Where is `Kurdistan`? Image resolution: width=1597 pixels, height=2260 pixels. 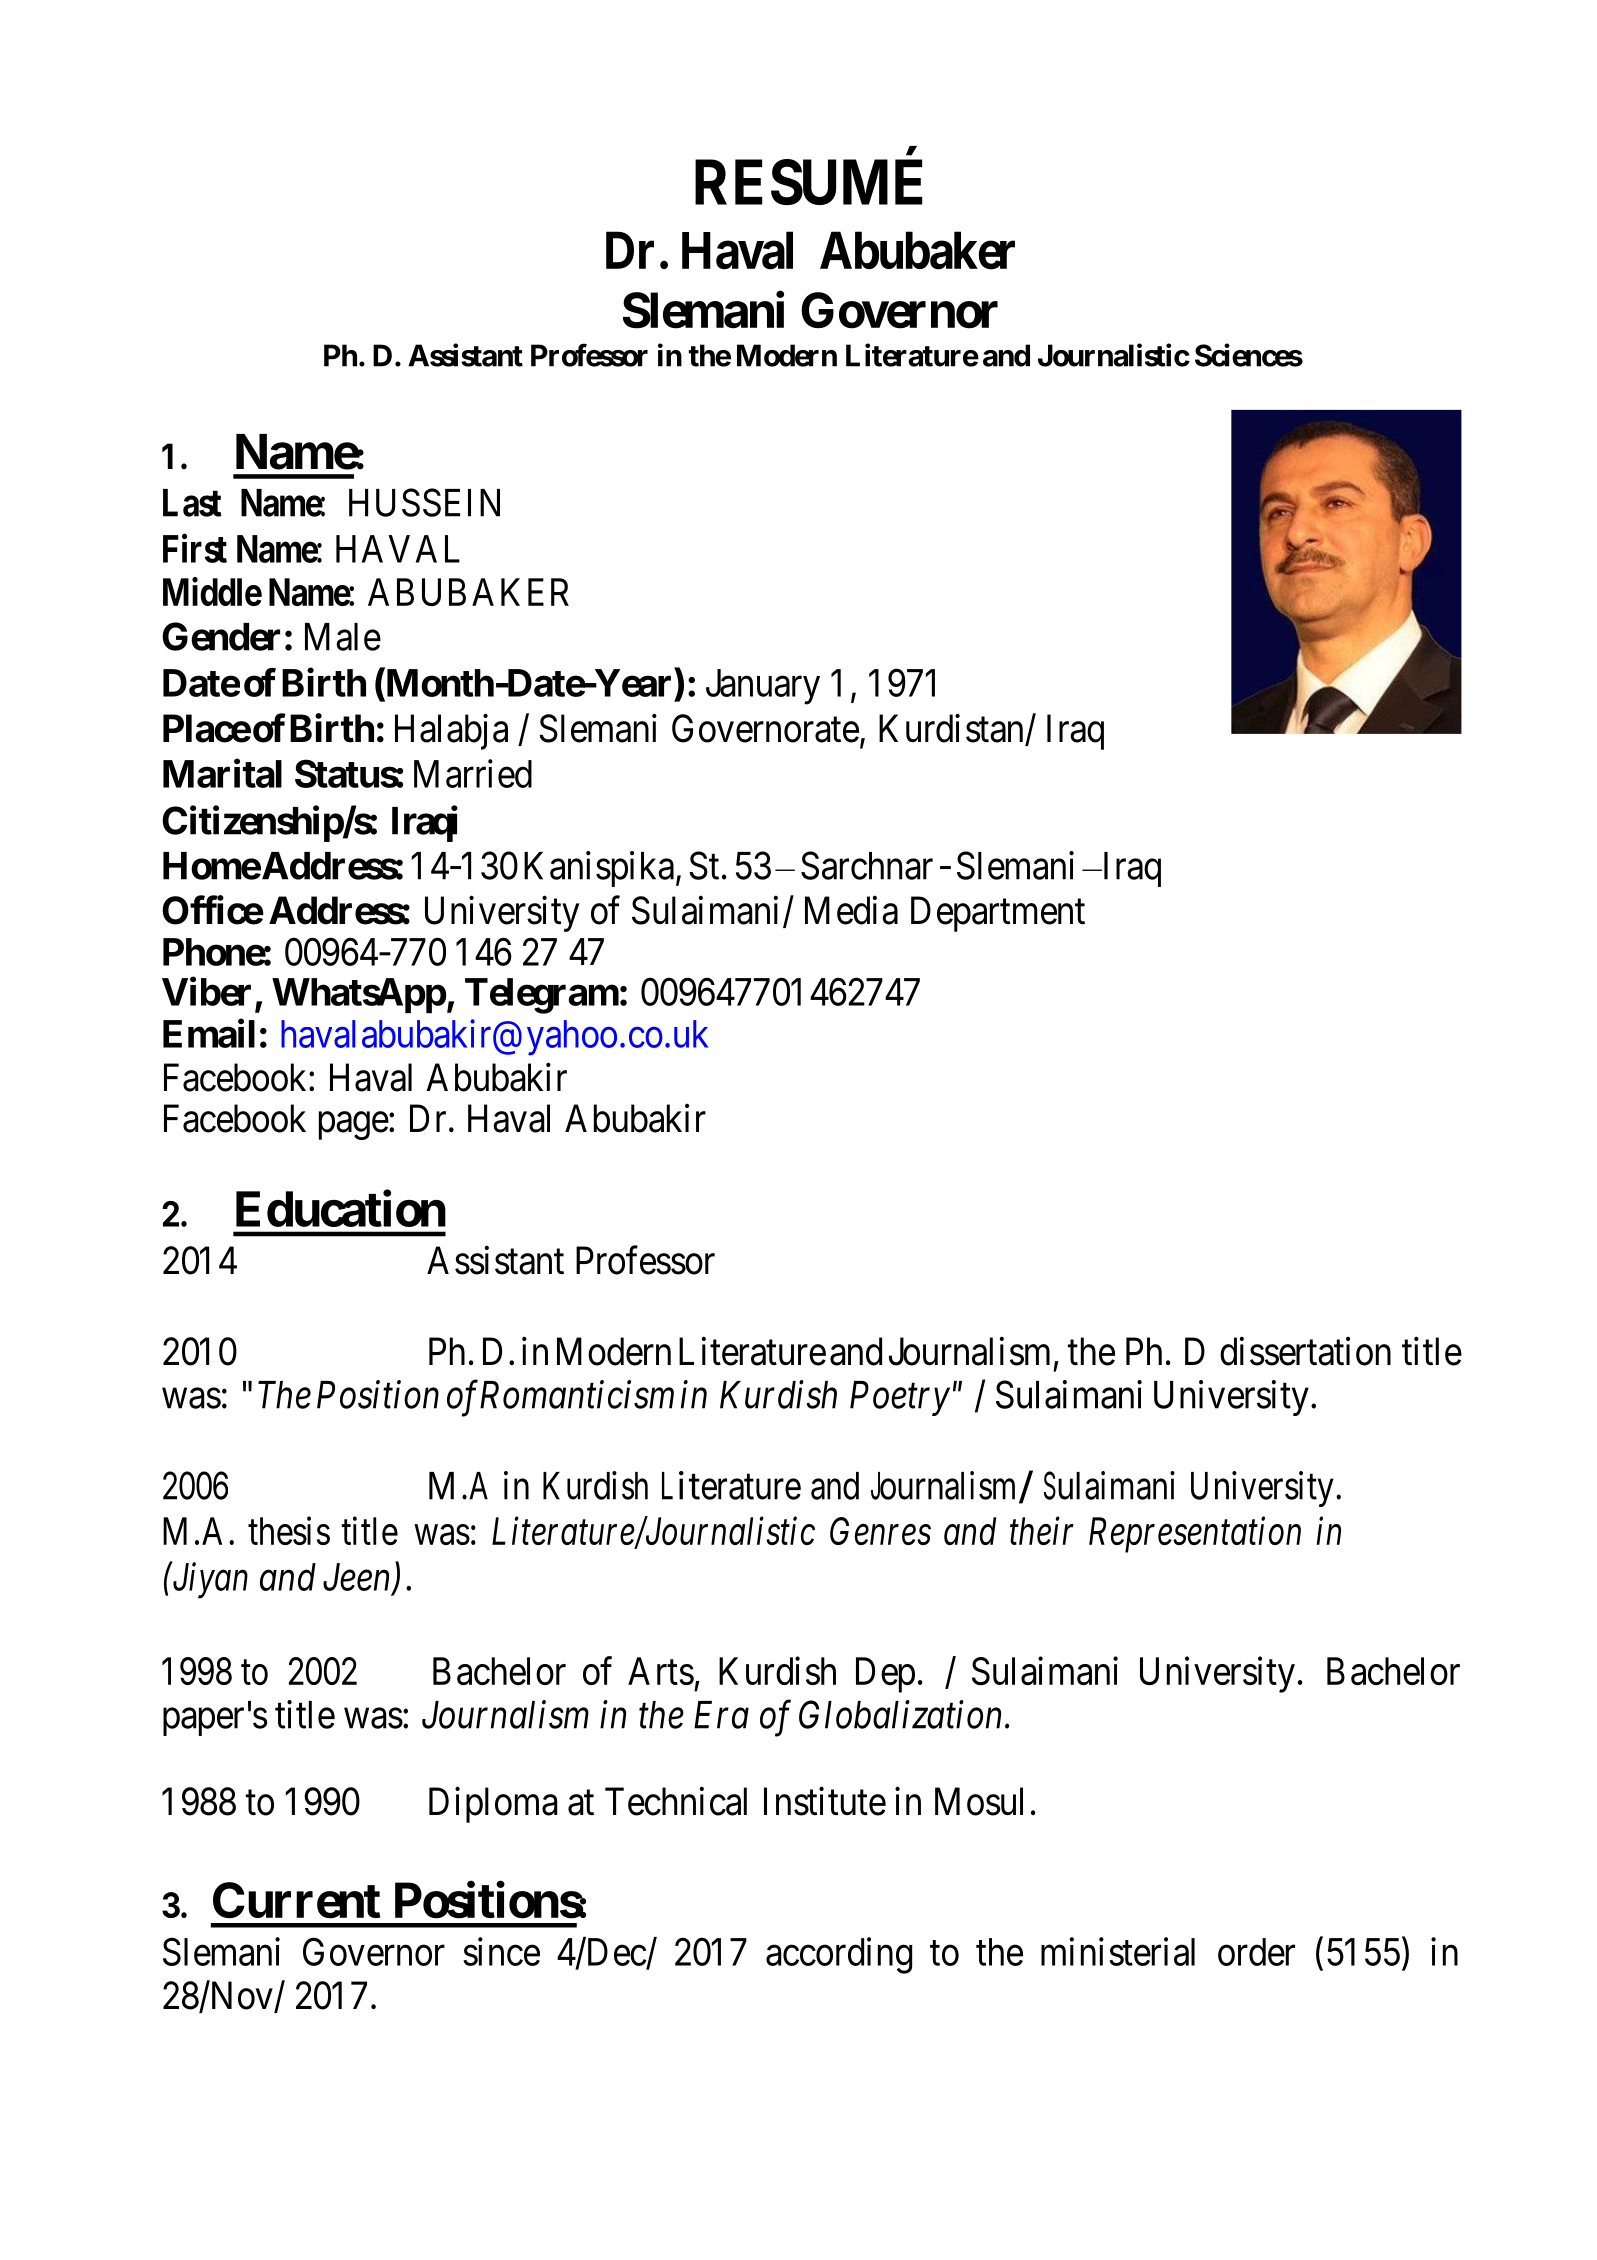
Kurdistan is located at coordinates (952, 729).
